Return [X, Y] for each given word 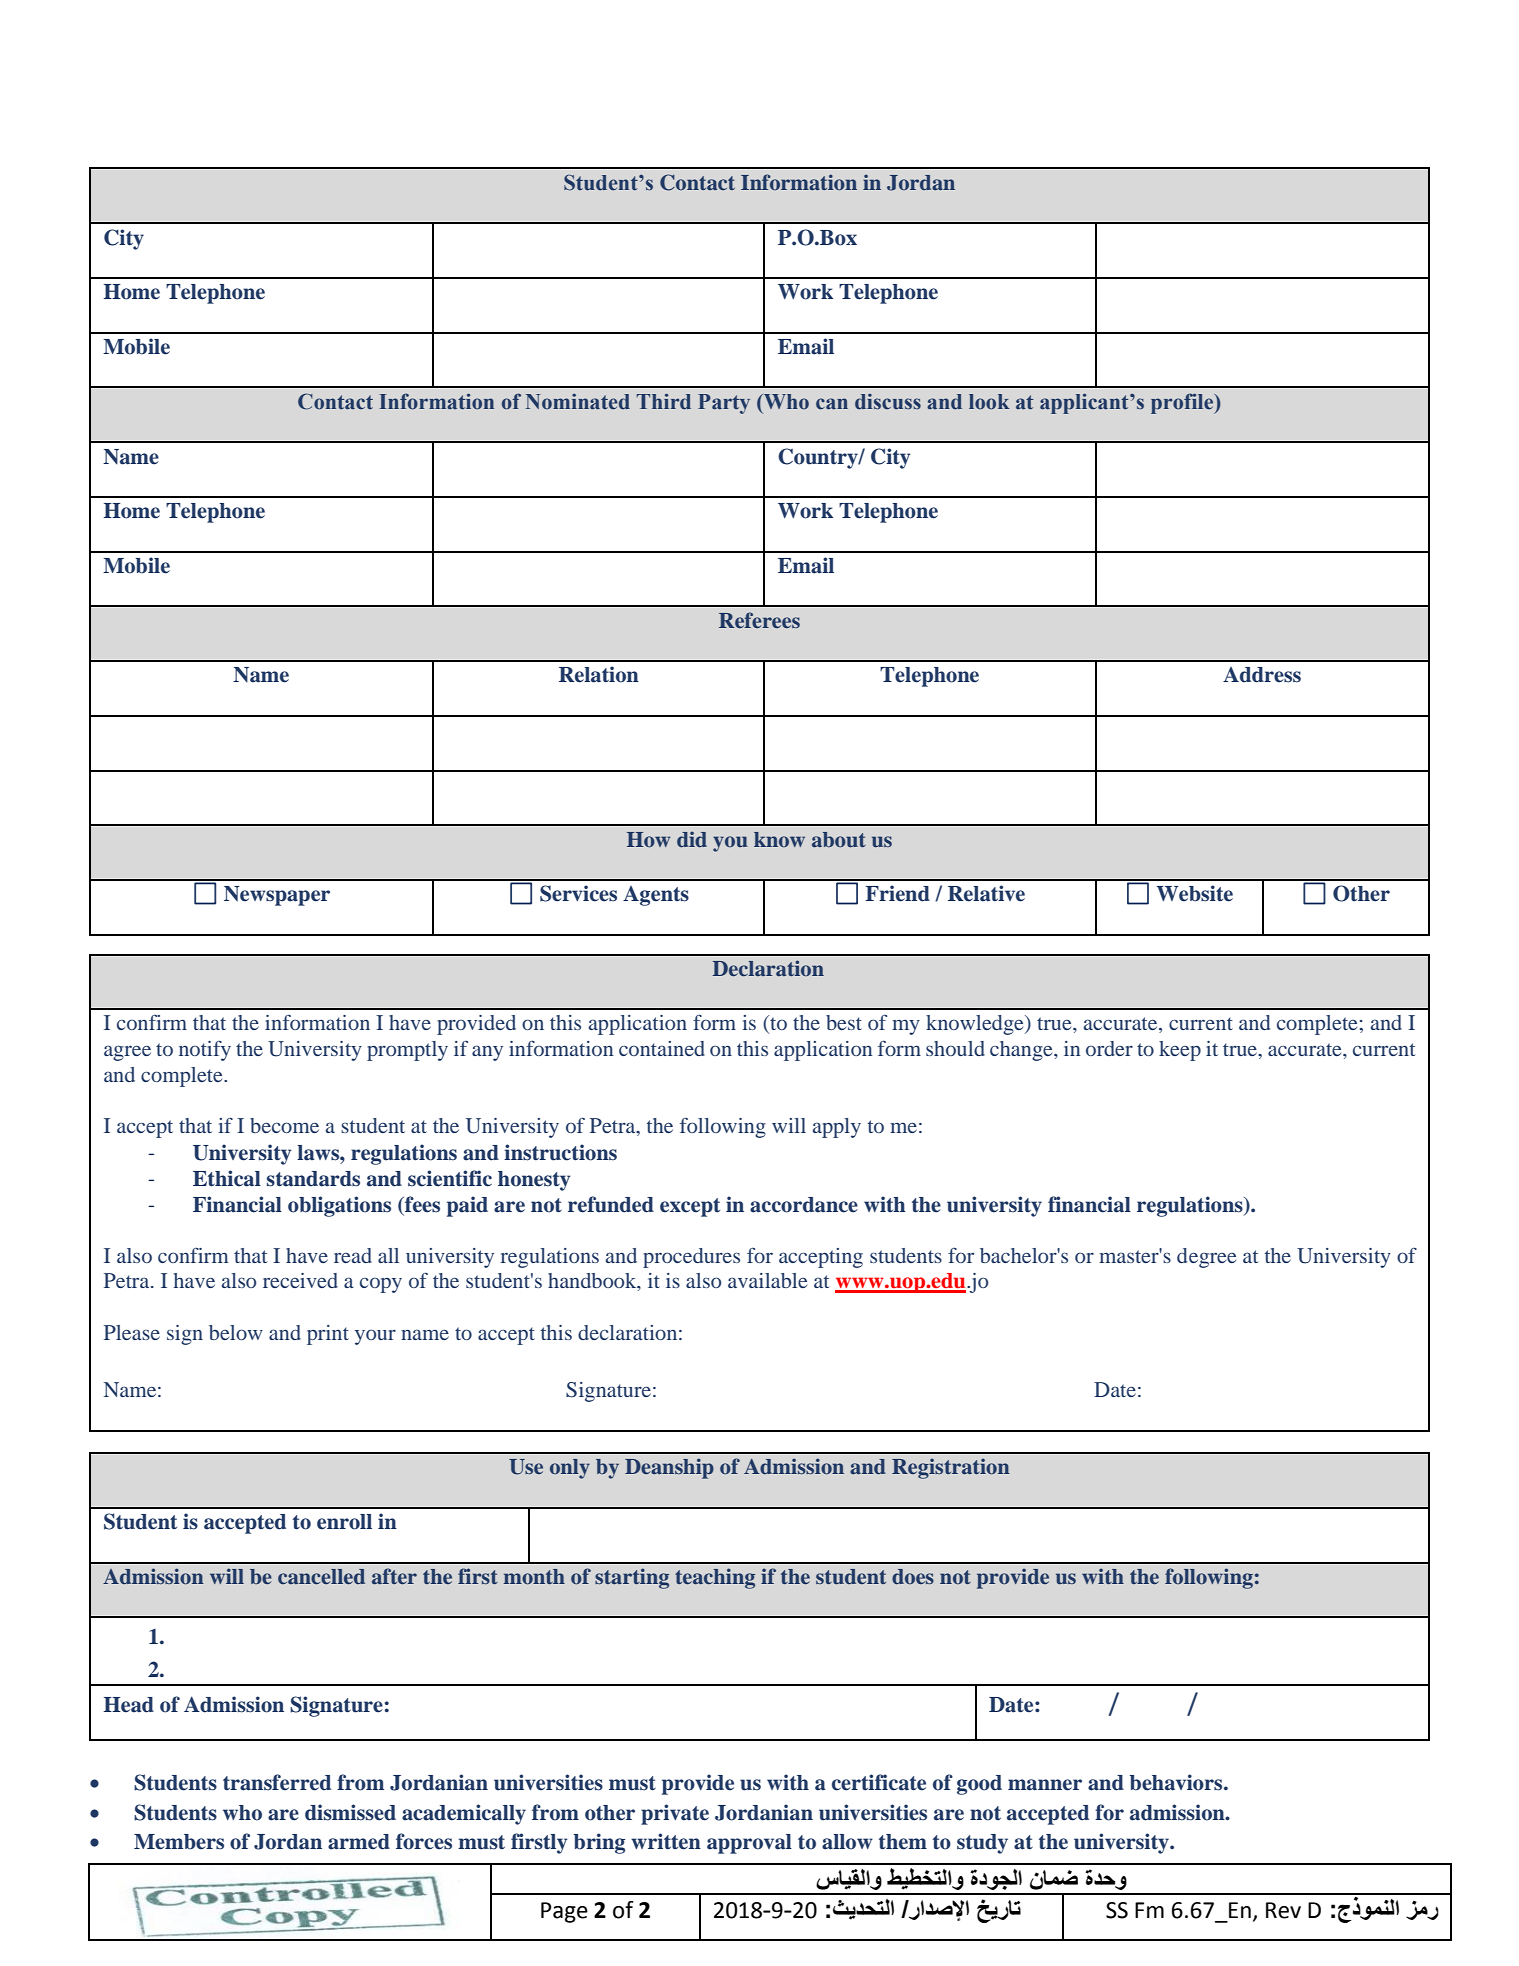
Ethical [227, 1178]
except [690, 1207]
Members [179, 1842]
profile [1183, 403]
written [666, 1841]
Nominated [578, 402]
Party [724, 404]
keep [1180, 1051]
